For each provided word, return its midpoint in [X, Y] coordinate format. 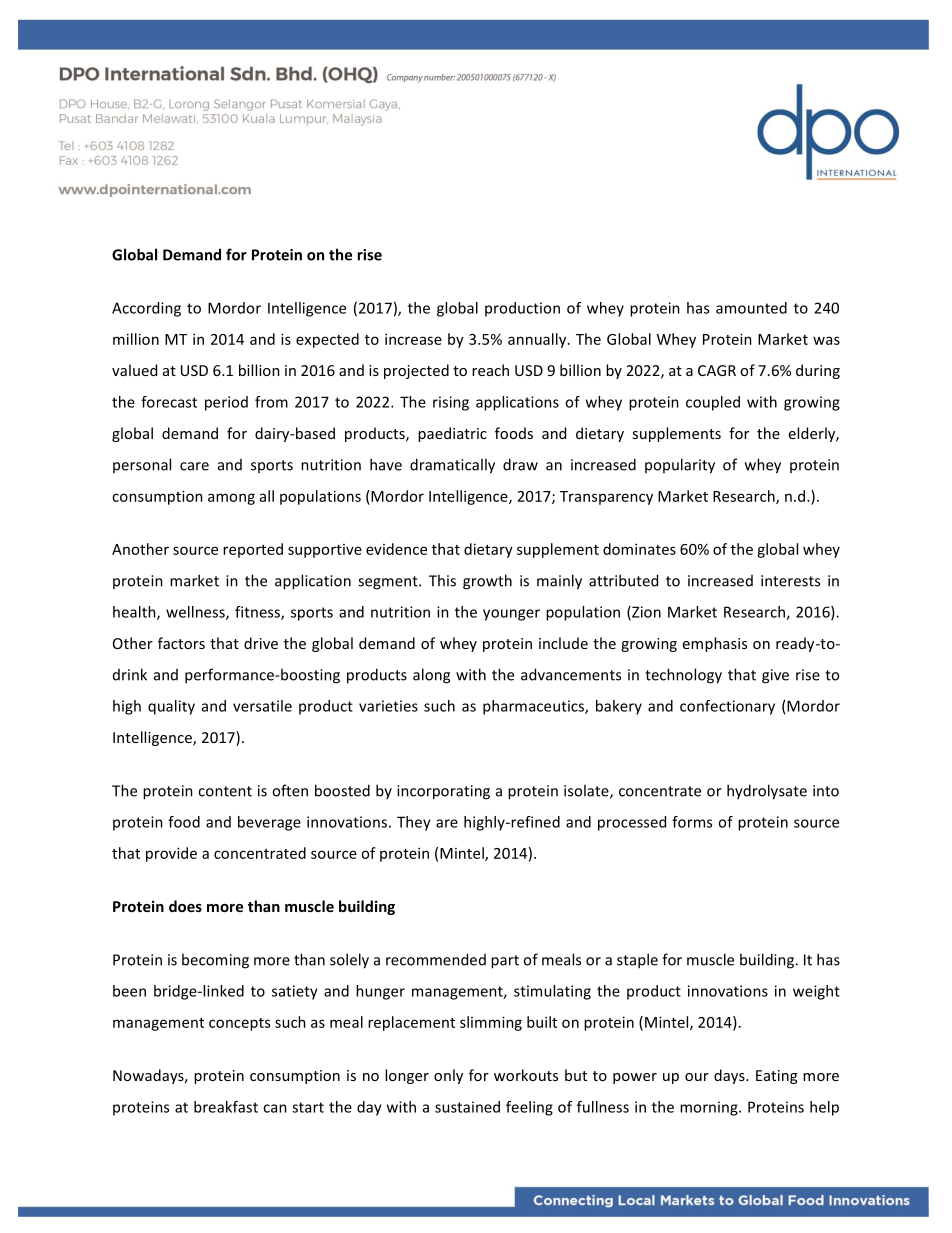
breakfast [226, 1107]
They [414, 823]
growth [487, 582]
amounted [751, 308]
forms [692, 822]
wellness [196, 613]
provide [171, 854]
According [146, 309]
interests [790, 581]
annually [538, 340]
